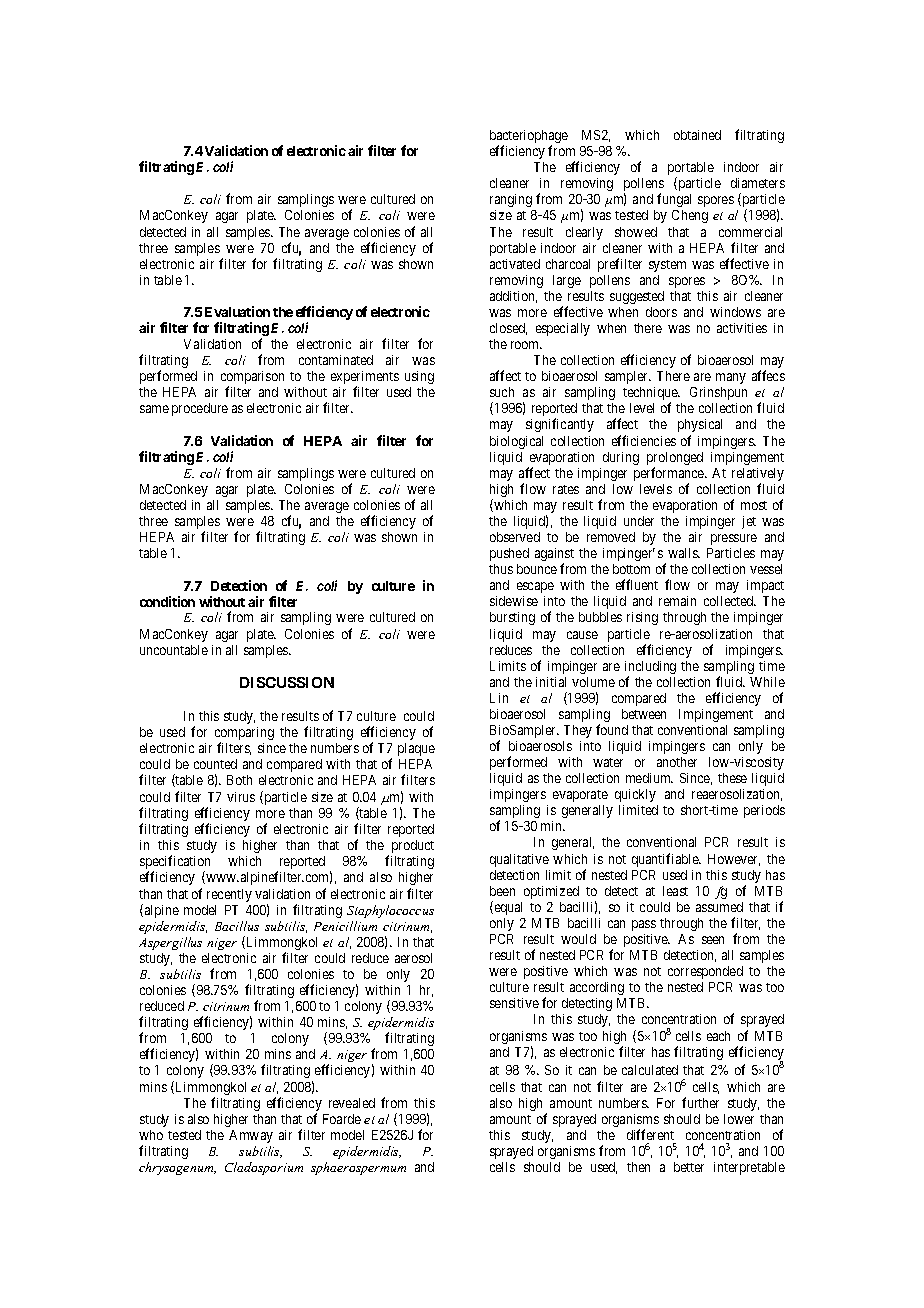 The height and width of the image is (1308, 924). I want to click on revealed, so click(352, 1103).
